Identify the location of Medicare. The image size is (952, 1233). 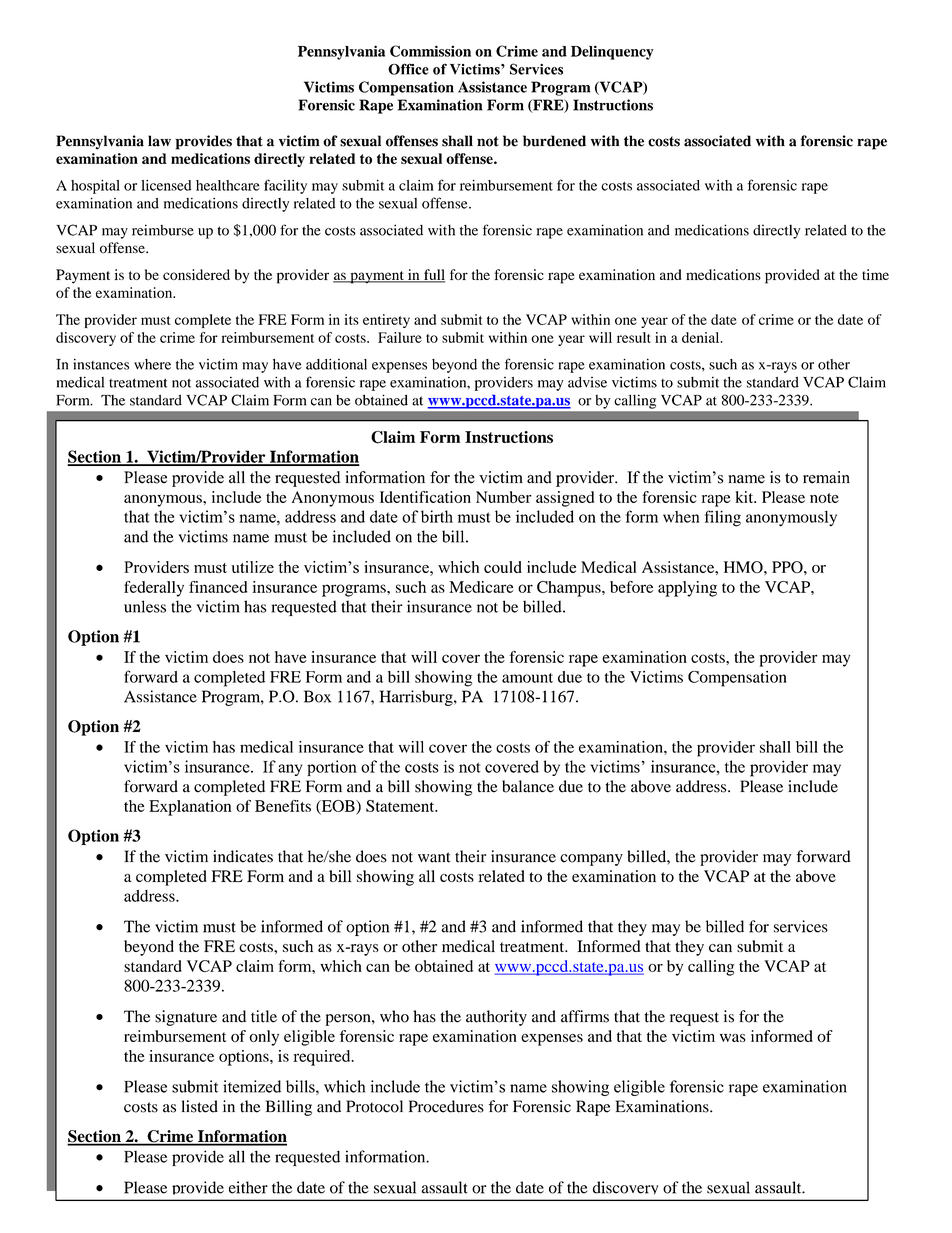
(481, 587).
